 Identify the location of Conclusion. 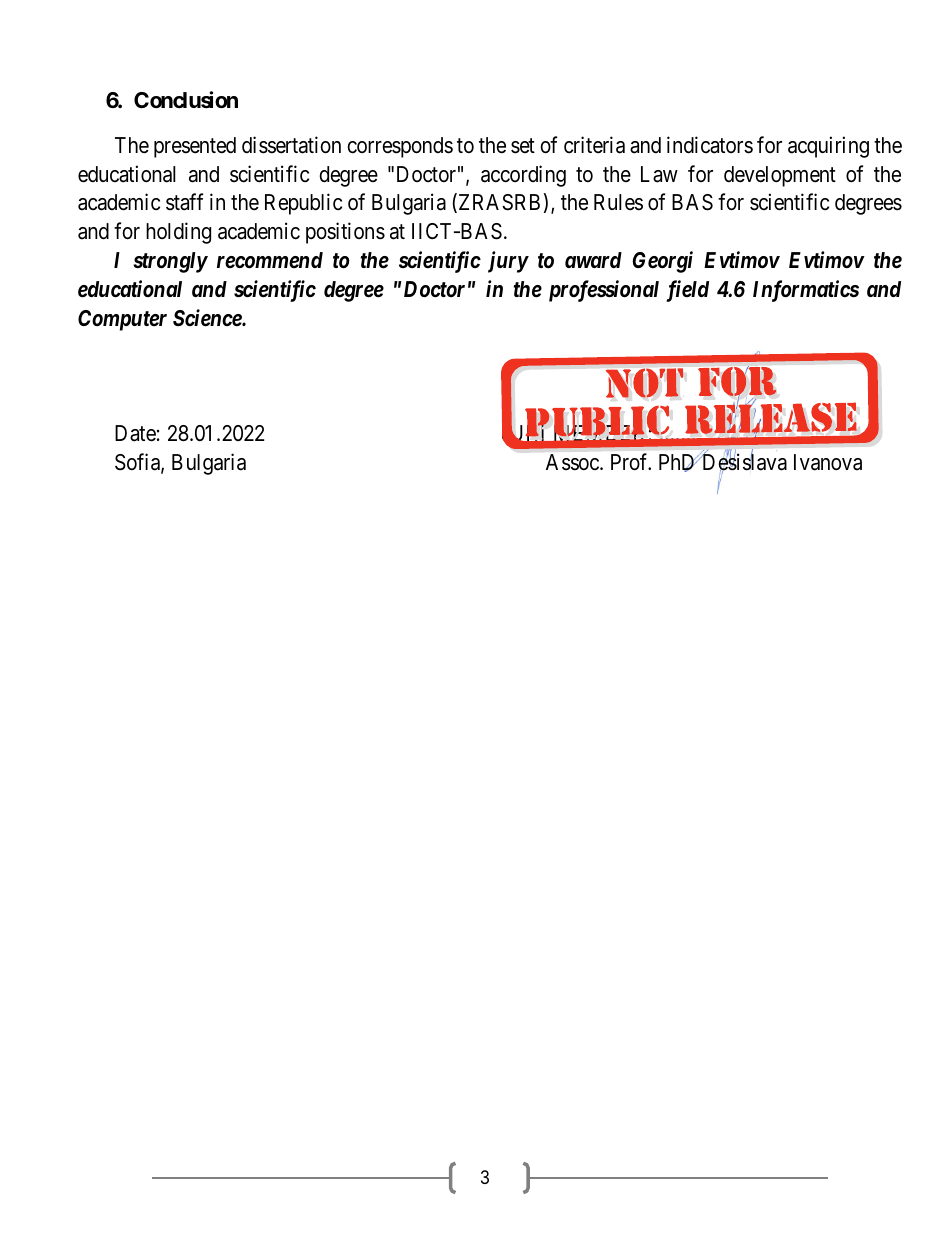
(186, 100).
